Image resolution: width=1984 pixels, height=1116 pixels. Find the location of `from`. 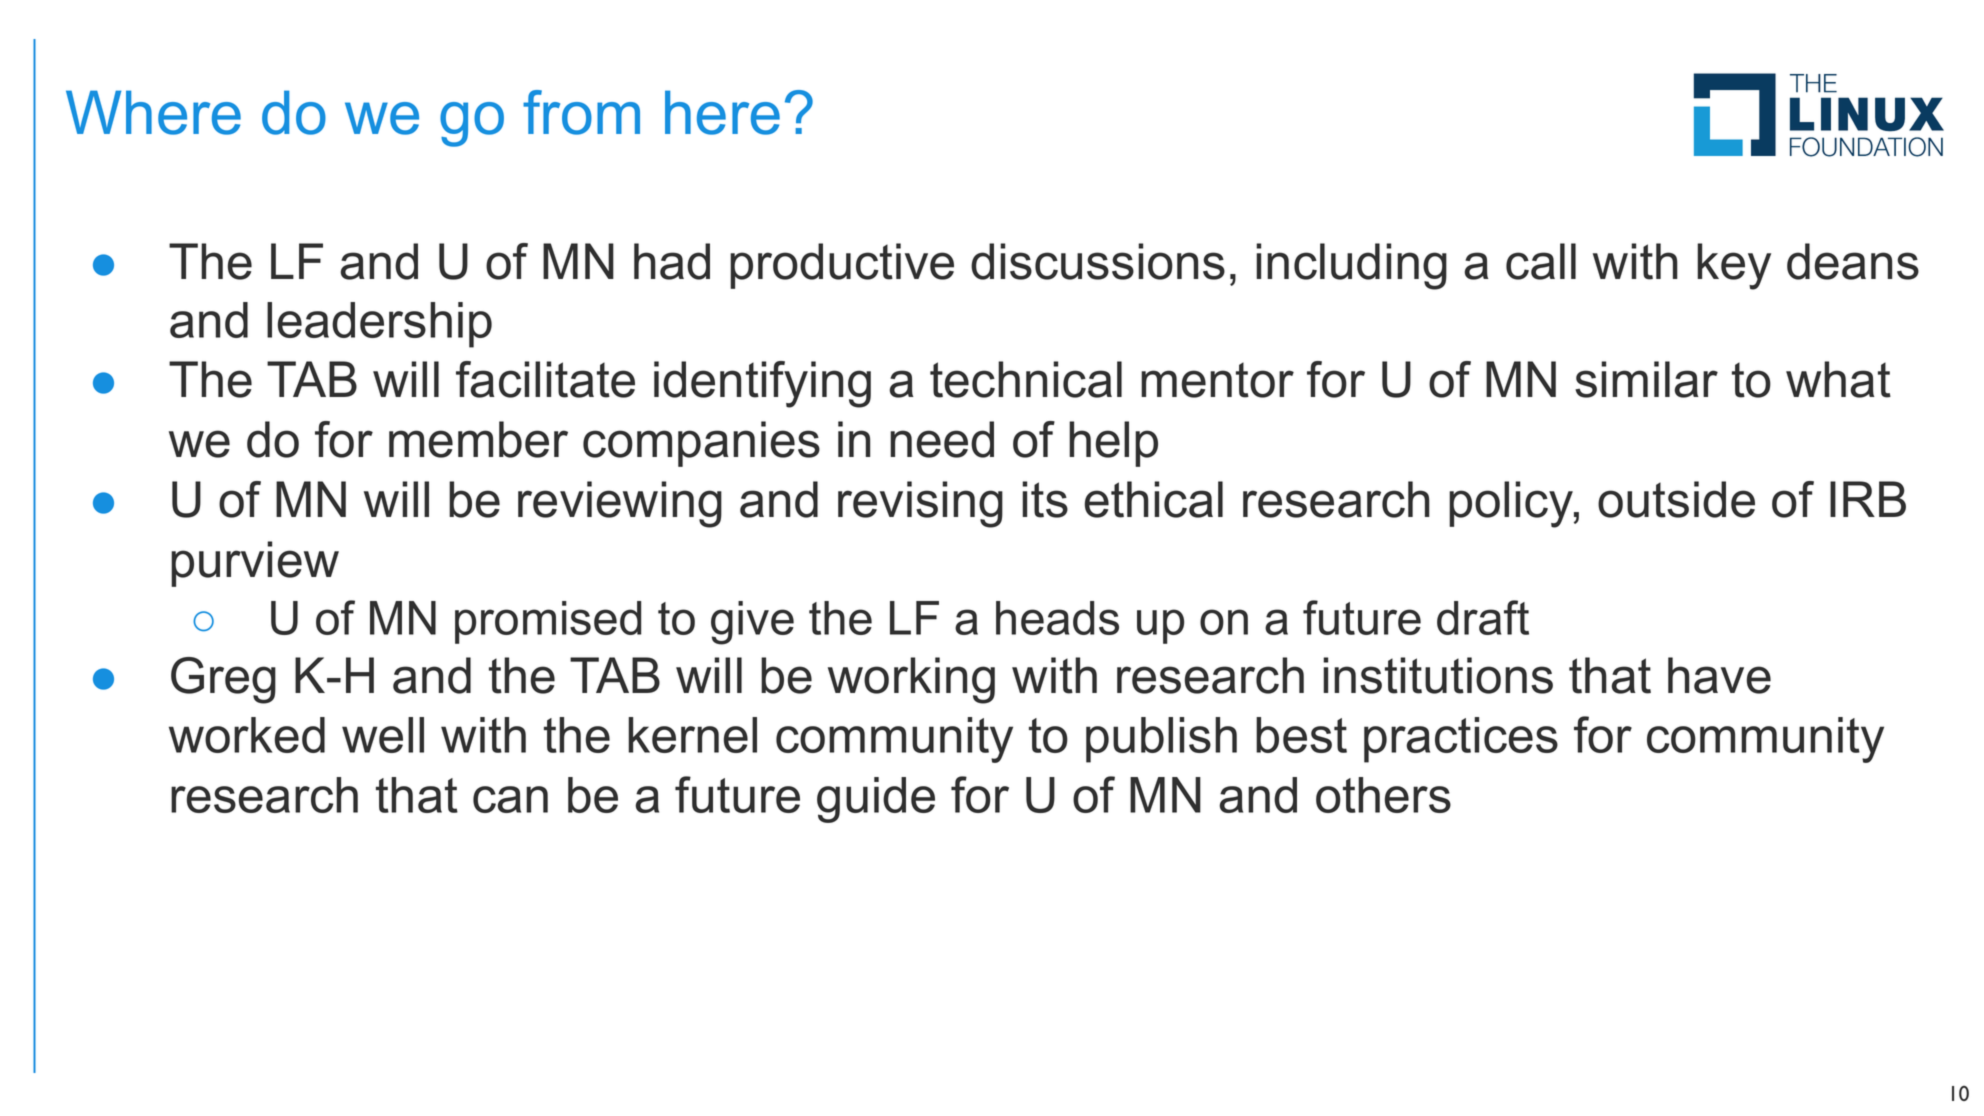

from is located at coordinates (581, 112).
